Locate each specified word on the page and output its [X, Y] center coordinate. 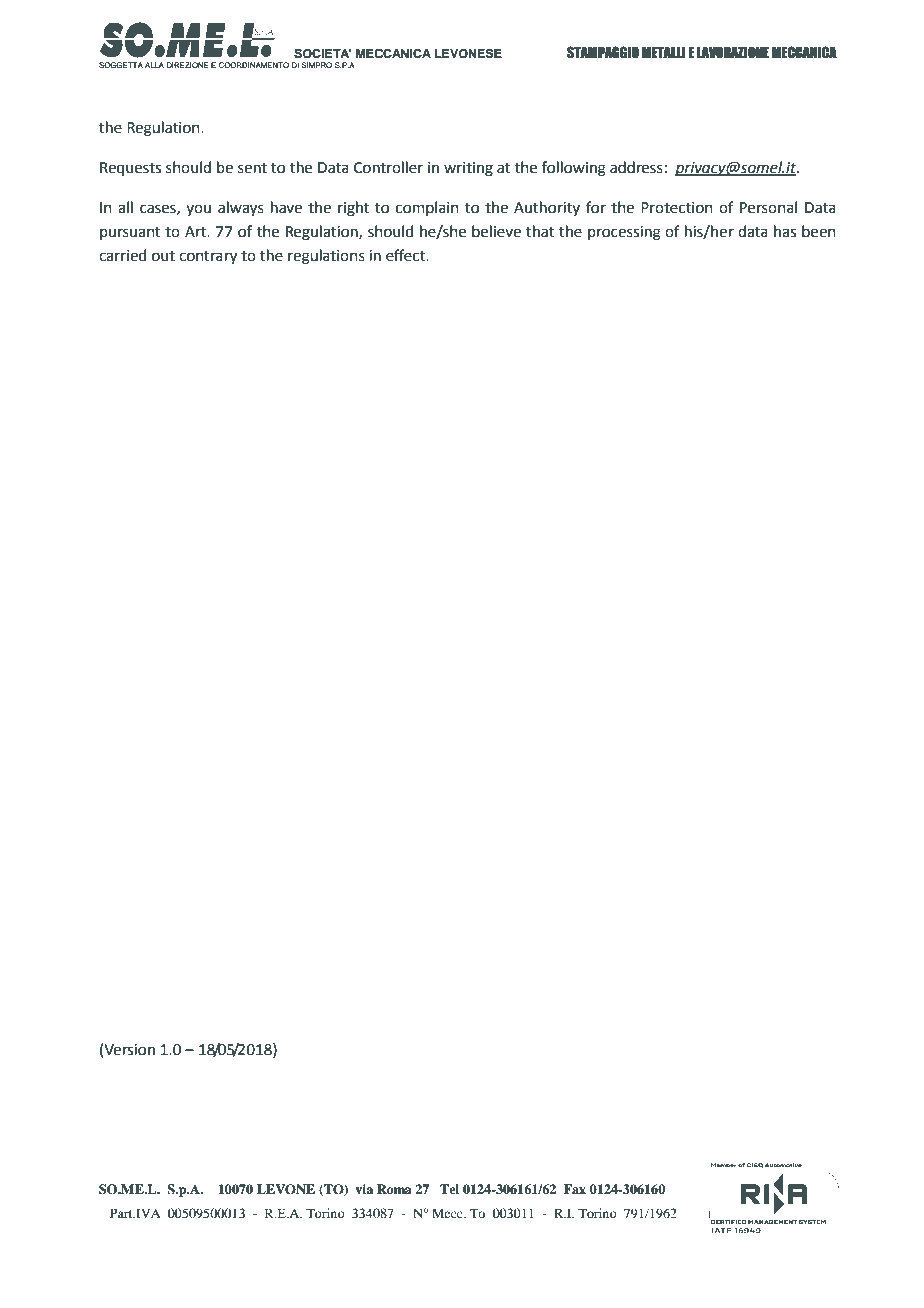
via [364, 1189]
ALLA [154, 65]
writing [468, 169]
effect [406, 255]
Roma [394, 1189]
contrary [208, 258]
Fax [575, 1189]
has [785, 231]
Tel [449, 1189]
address [636, 167]
